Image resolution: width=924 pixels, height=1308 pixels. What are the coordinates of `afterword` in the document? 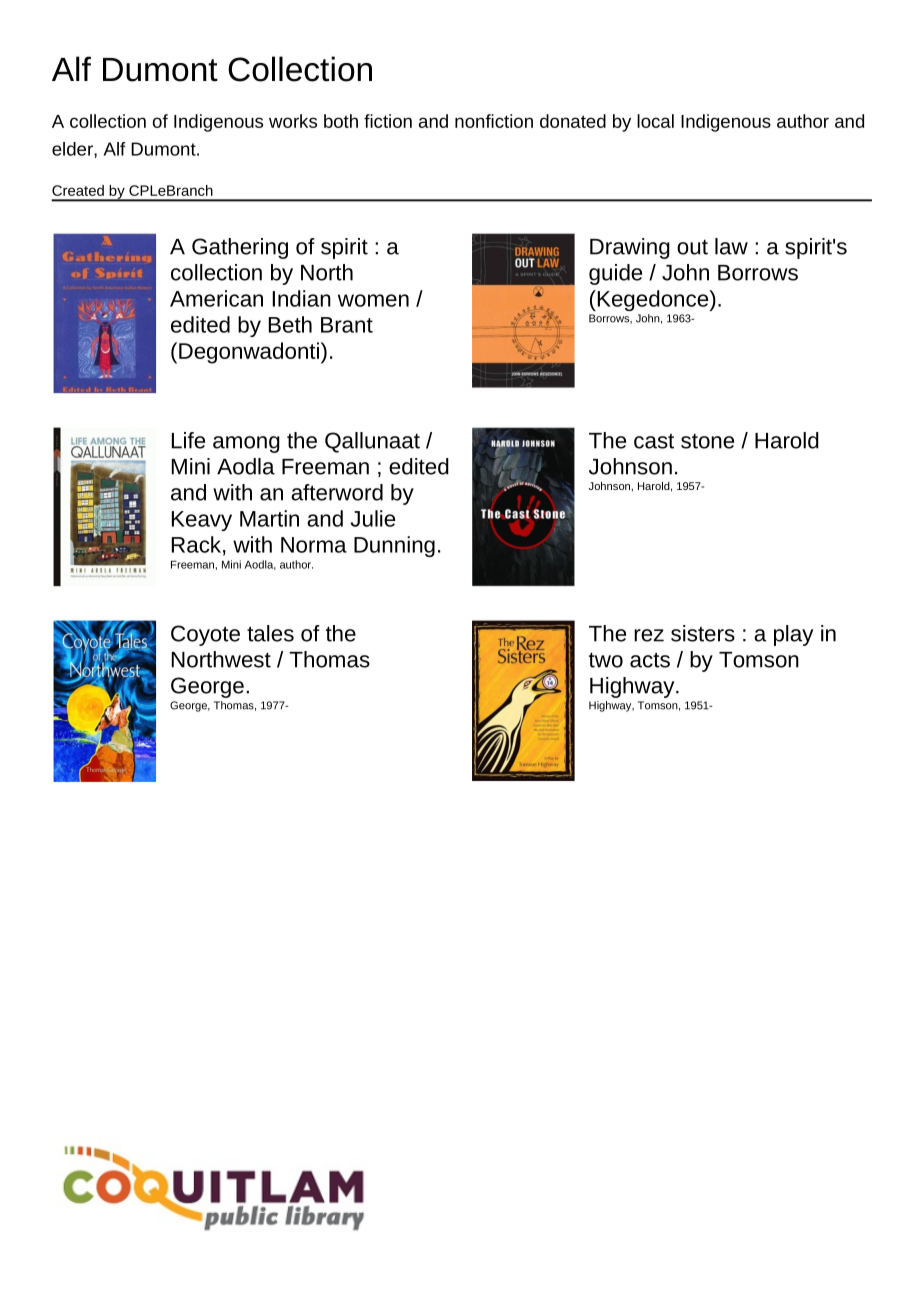 It's located at (337, 492).
